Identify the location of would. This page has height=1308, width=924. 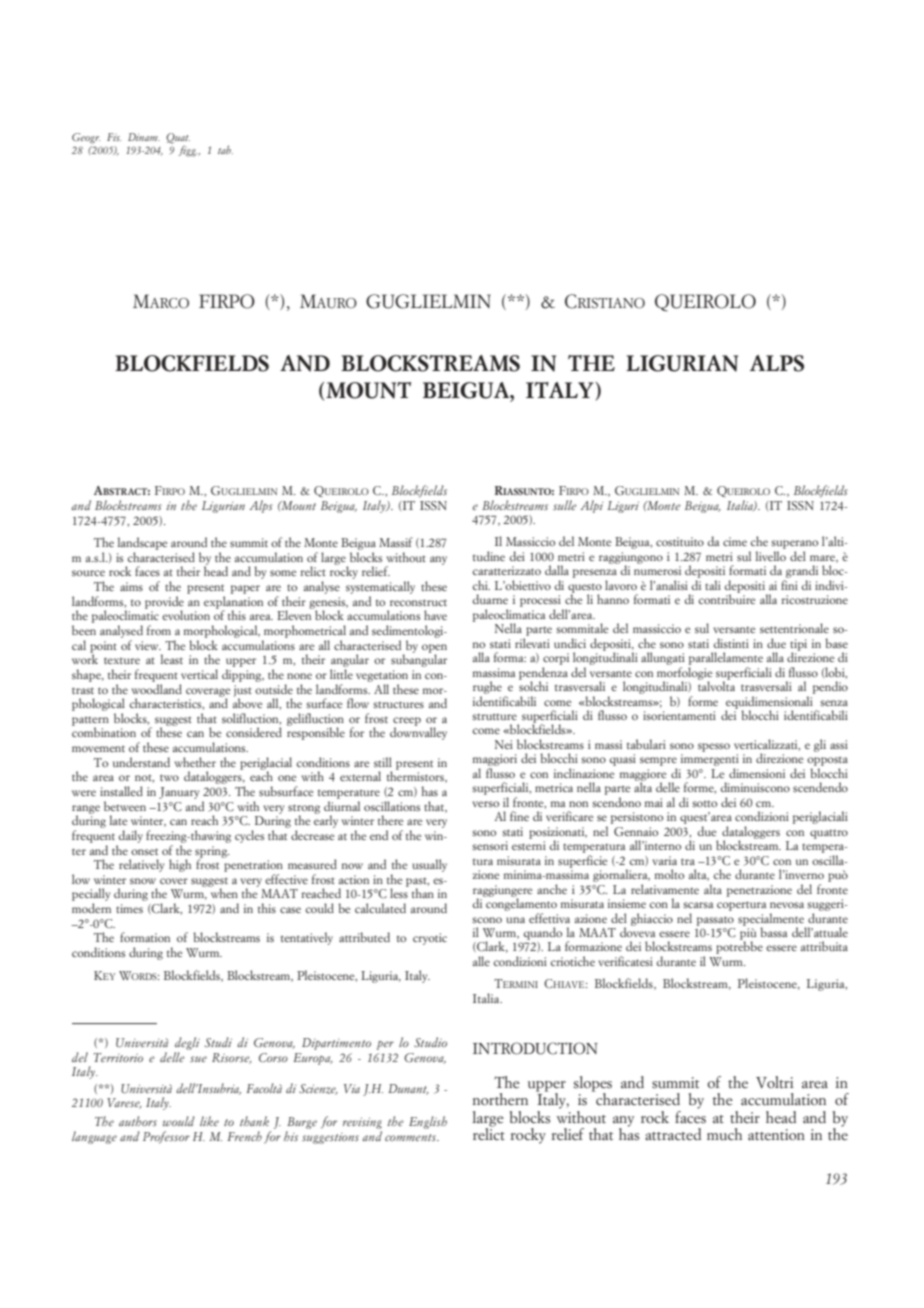
(179, 1121).
